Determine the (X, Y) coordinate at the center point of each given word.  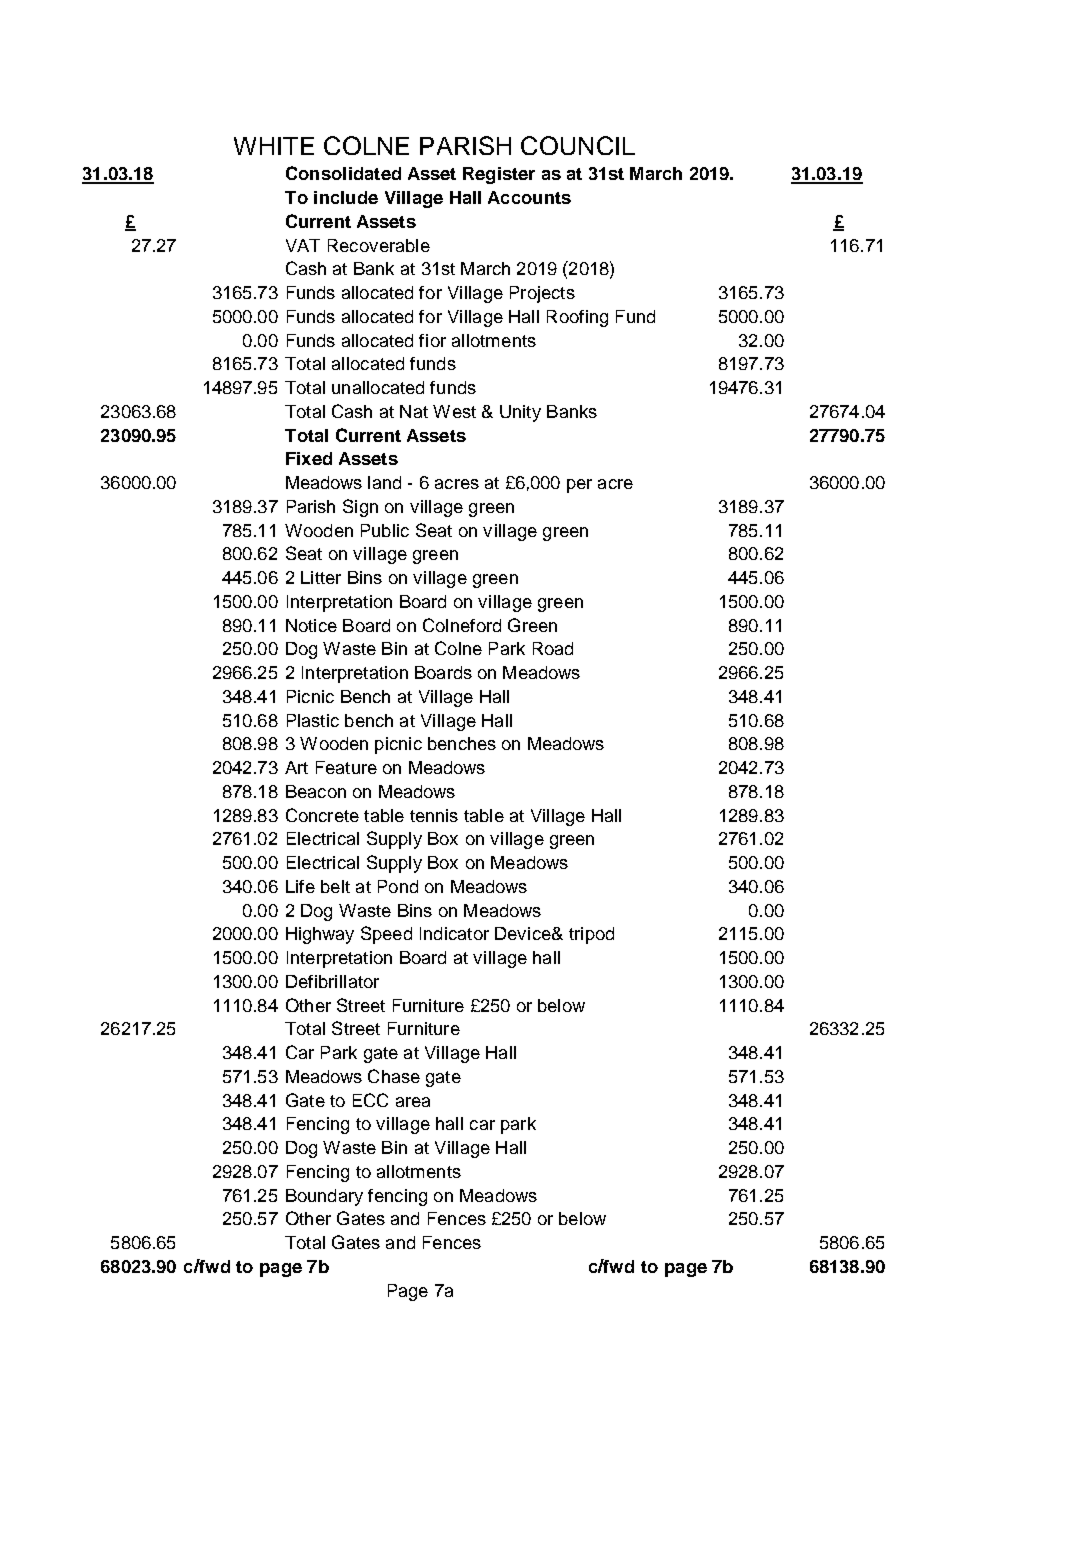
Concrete (322, 815)
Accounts (529, 197)
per (579, 486)
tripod (591, 935)
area (413, 1102)
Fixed (309, 458)
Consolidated (343, 173)
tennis (434, 815)
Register (499, 175)
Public (385, 530)
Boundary (324, 1197)
